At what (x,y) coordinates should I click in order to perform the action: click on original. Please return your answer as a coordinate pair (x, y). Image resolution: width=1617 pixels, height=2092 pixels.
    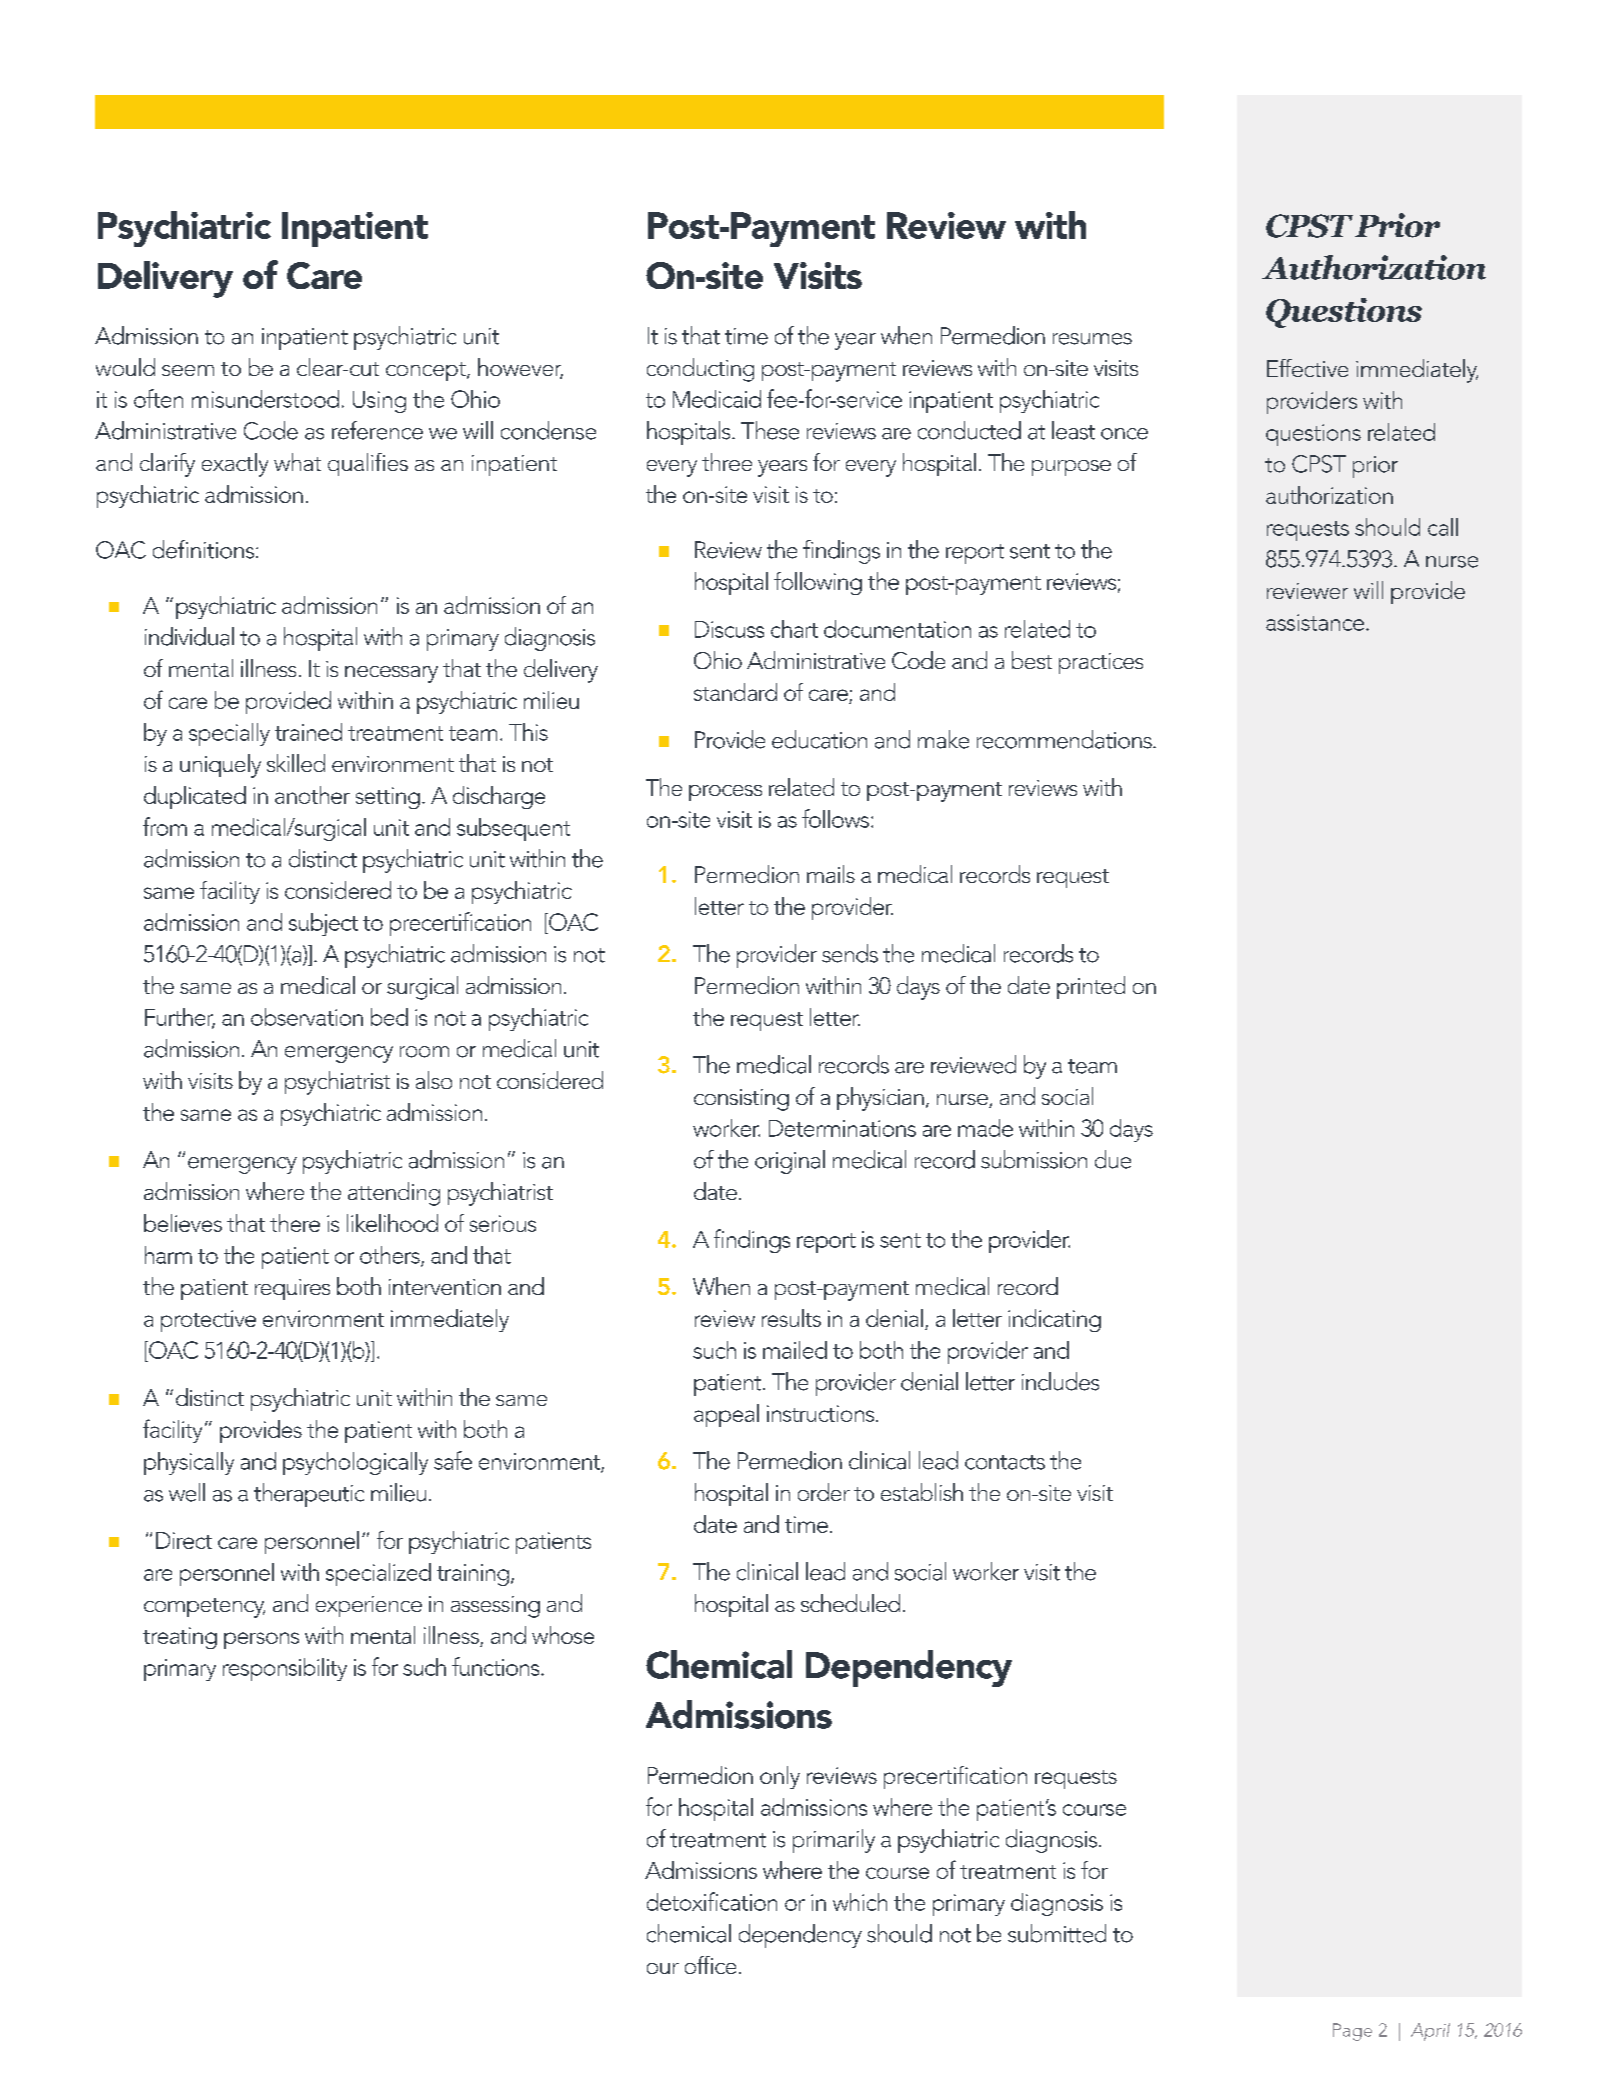
    Looking at the image, I should click on (790, 1162).
